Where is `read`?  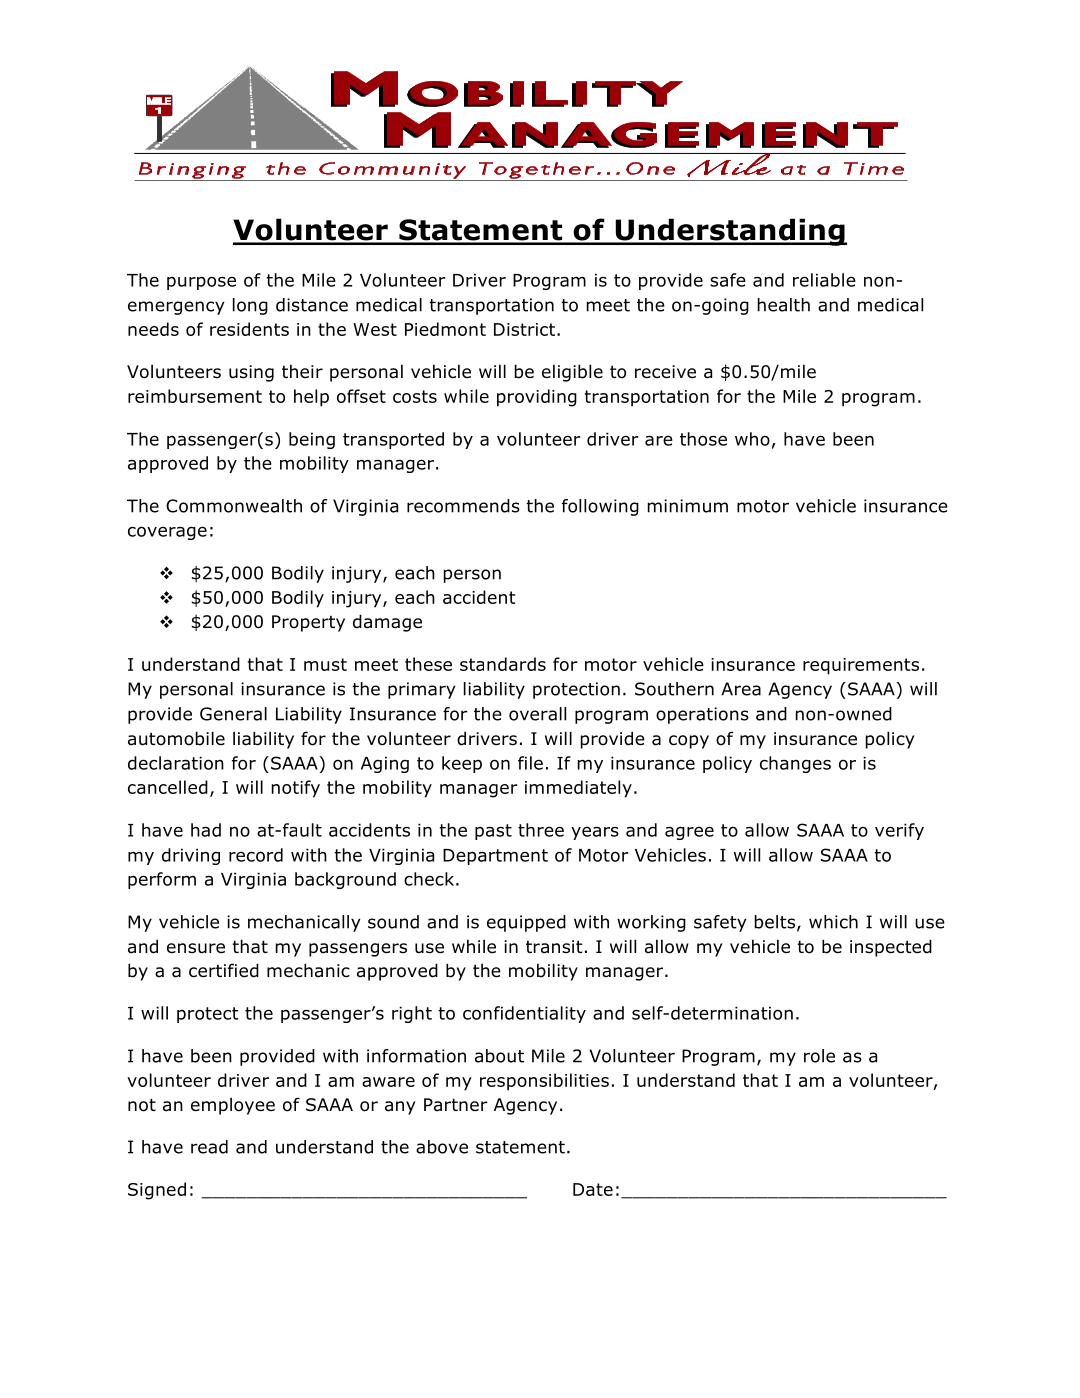 read is located at coordinates (209, 1147).
